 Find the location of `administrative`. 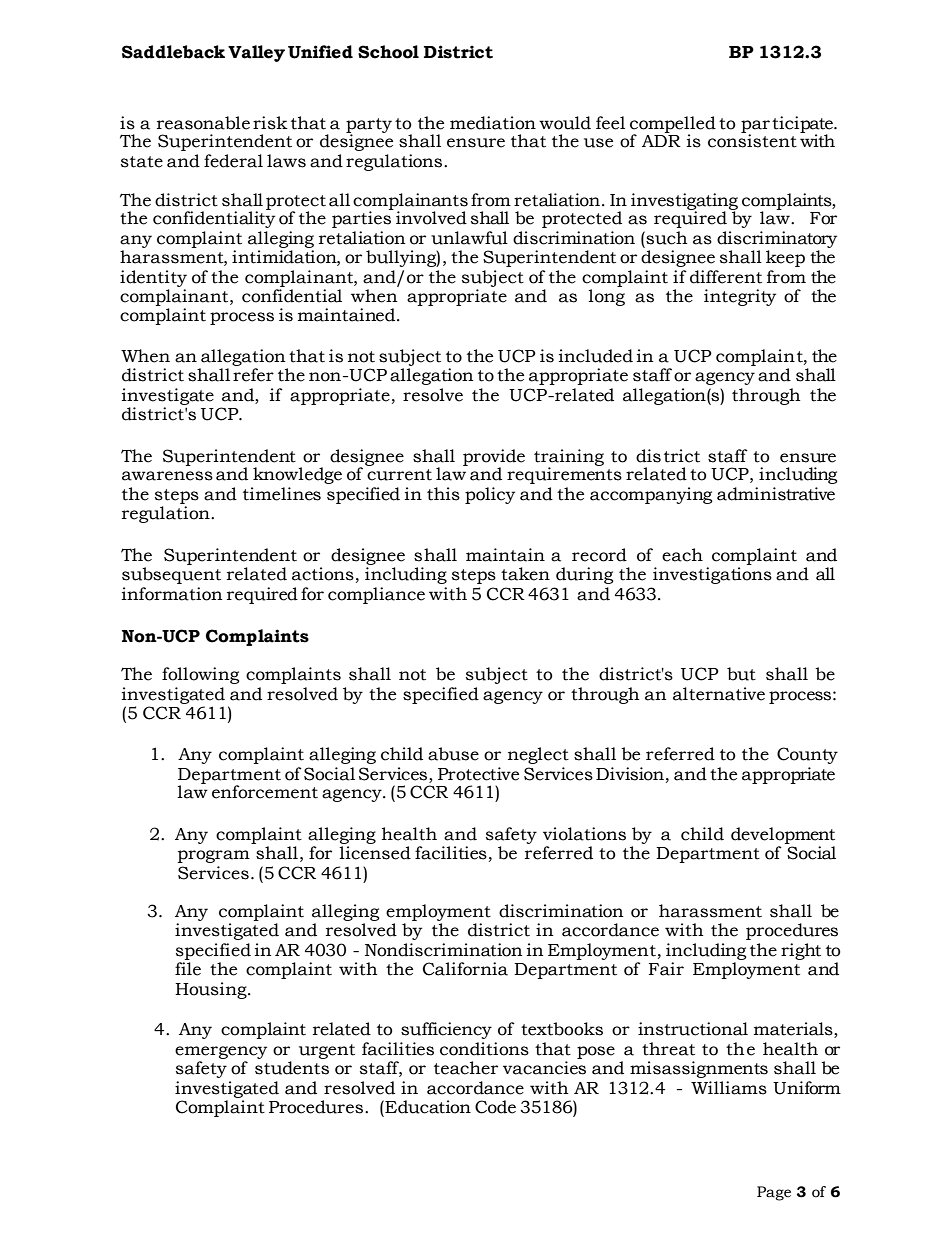

administrative is located at coordinates (776, 494).
